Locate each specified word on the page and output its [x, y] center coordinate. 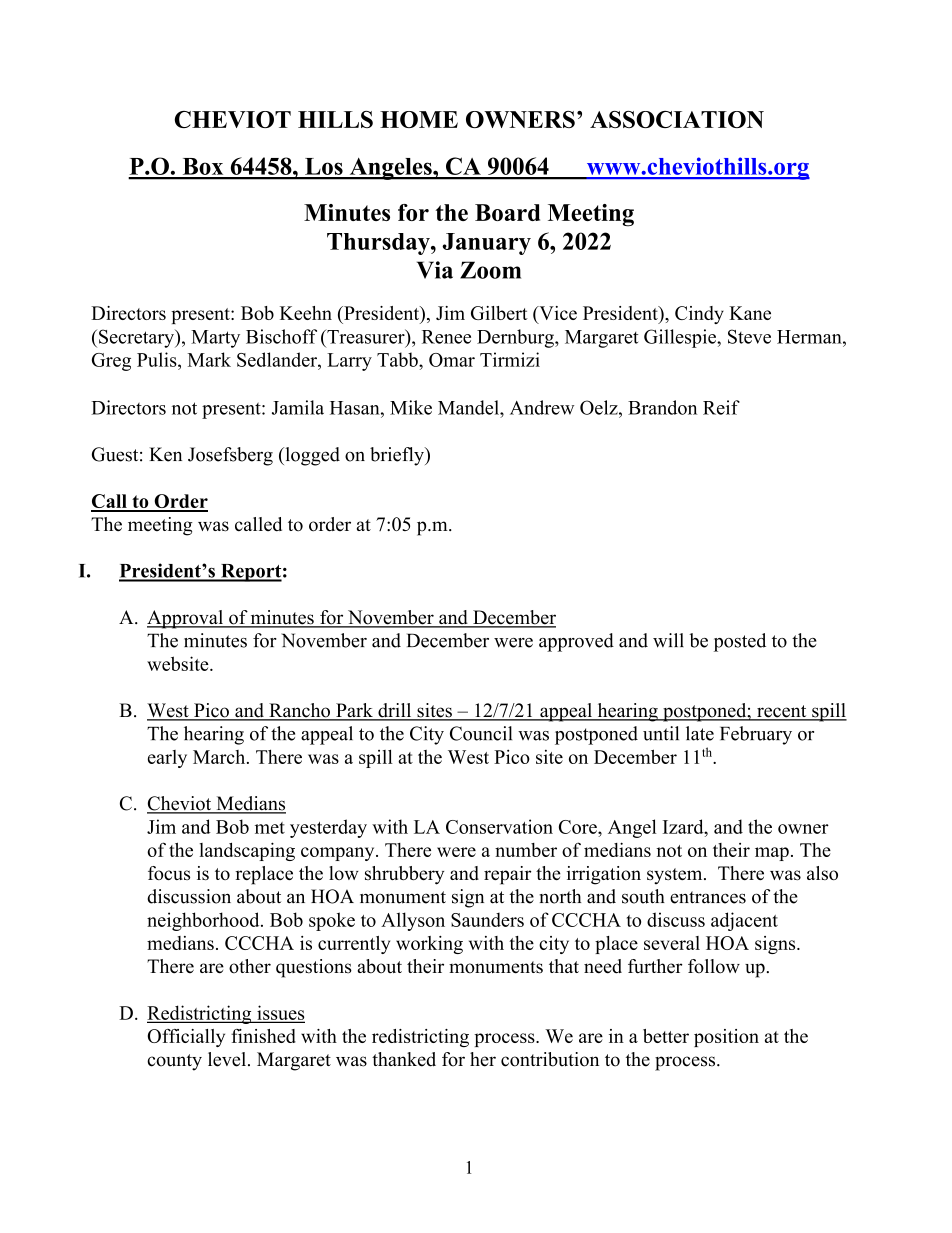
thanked [404, 1059]
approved [576, 642]
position [726, 1038]
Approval [186, 619]
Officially [186, 1038]
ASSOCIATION [677, 119]
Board [507, 212]
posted [740, 642]
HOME [419, 119]
